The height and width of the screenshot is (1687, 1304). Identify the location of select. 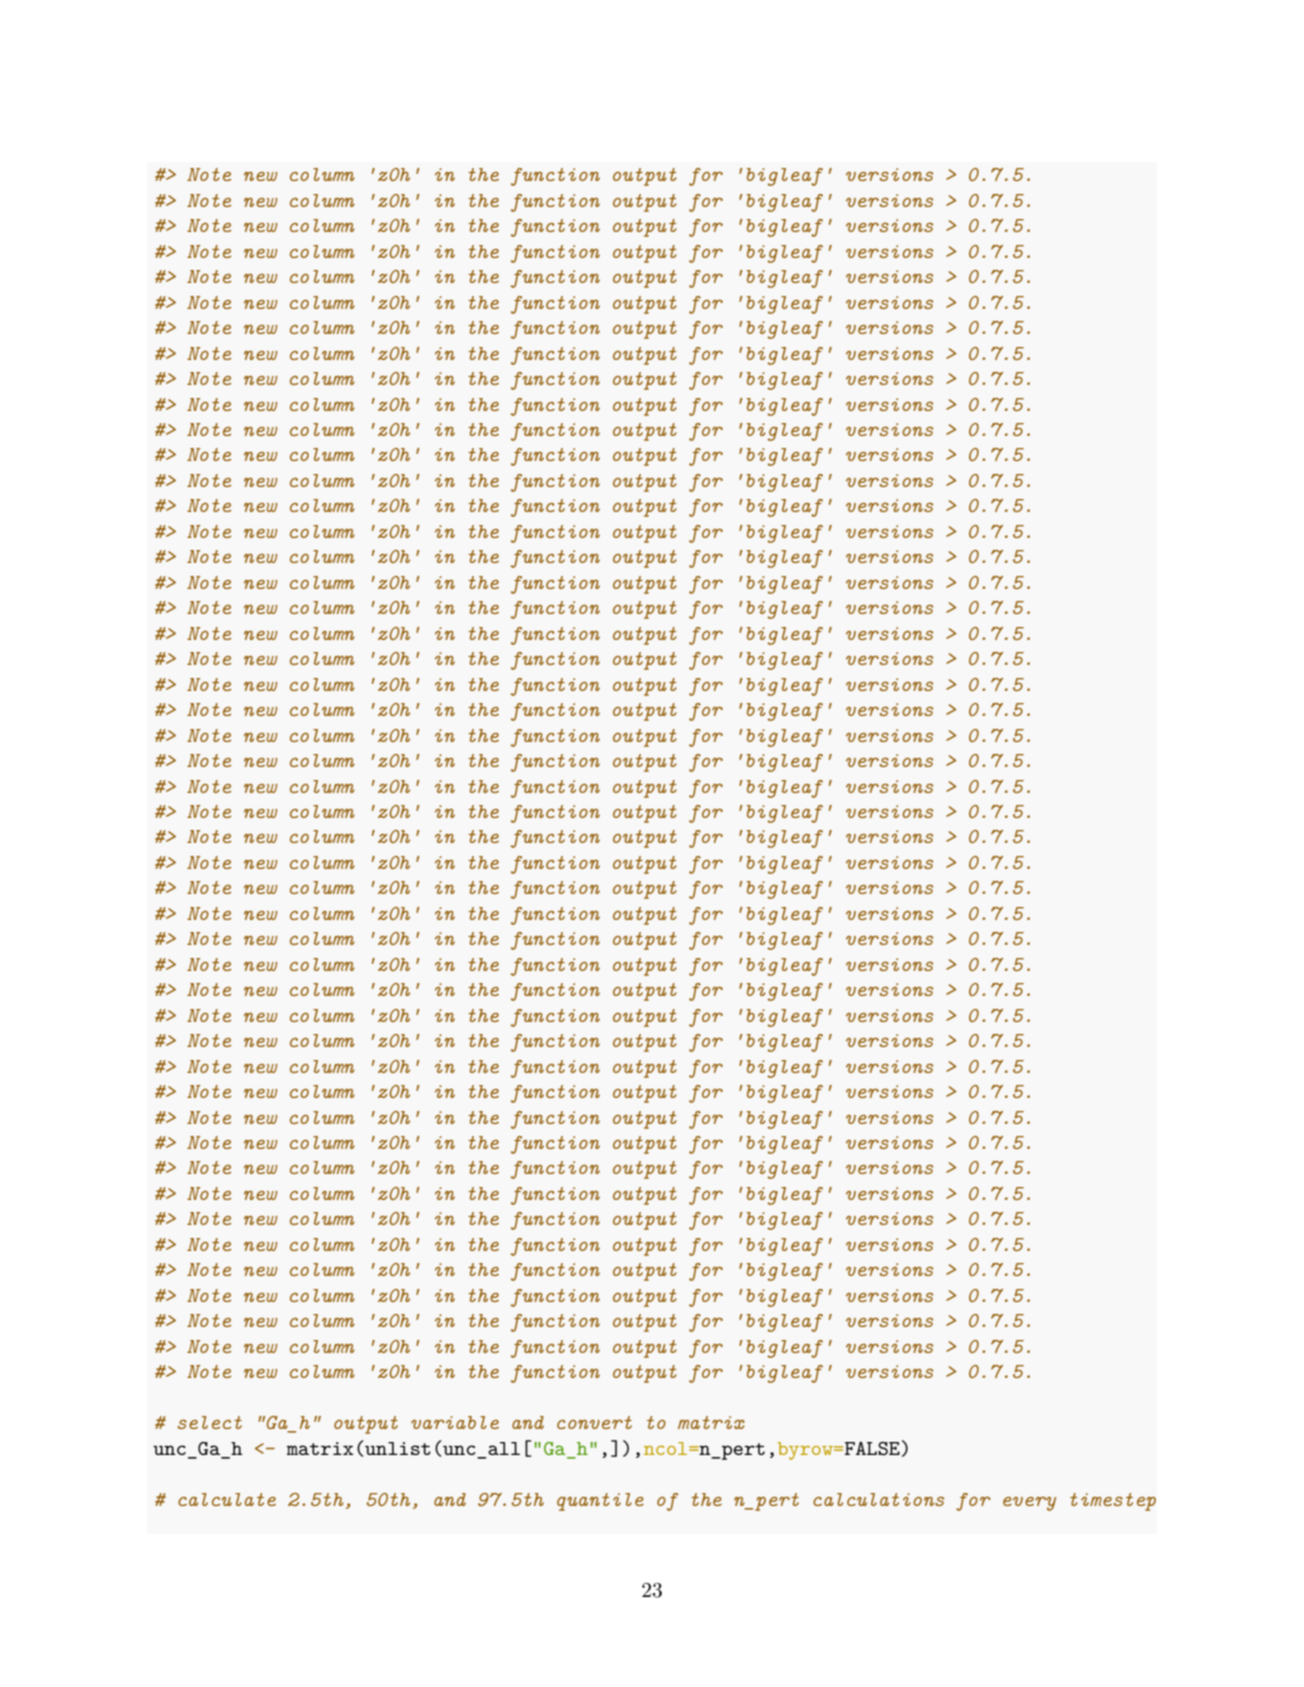
(210, 1422).
